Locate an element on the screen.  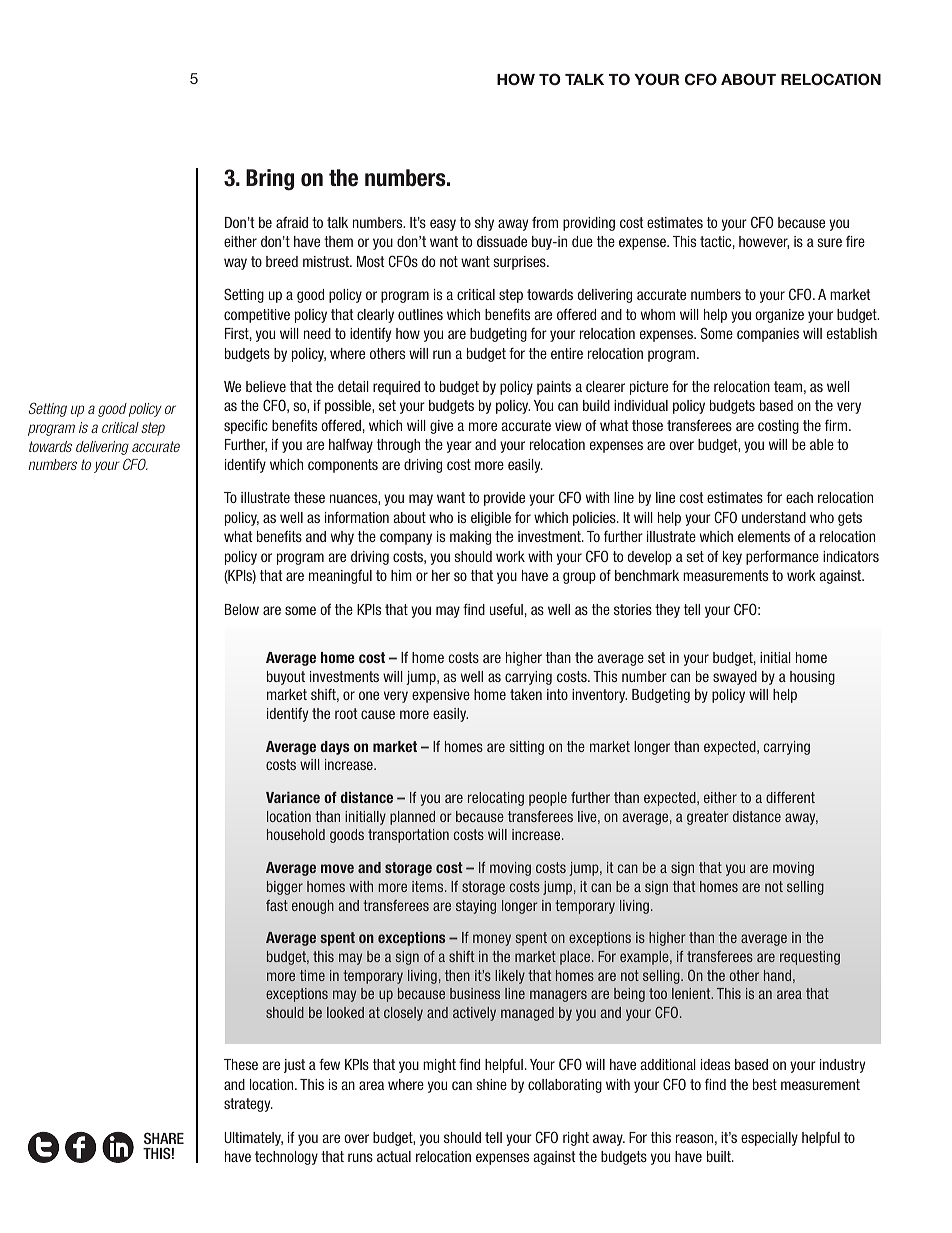
different is located at coordinates (790, 797).
